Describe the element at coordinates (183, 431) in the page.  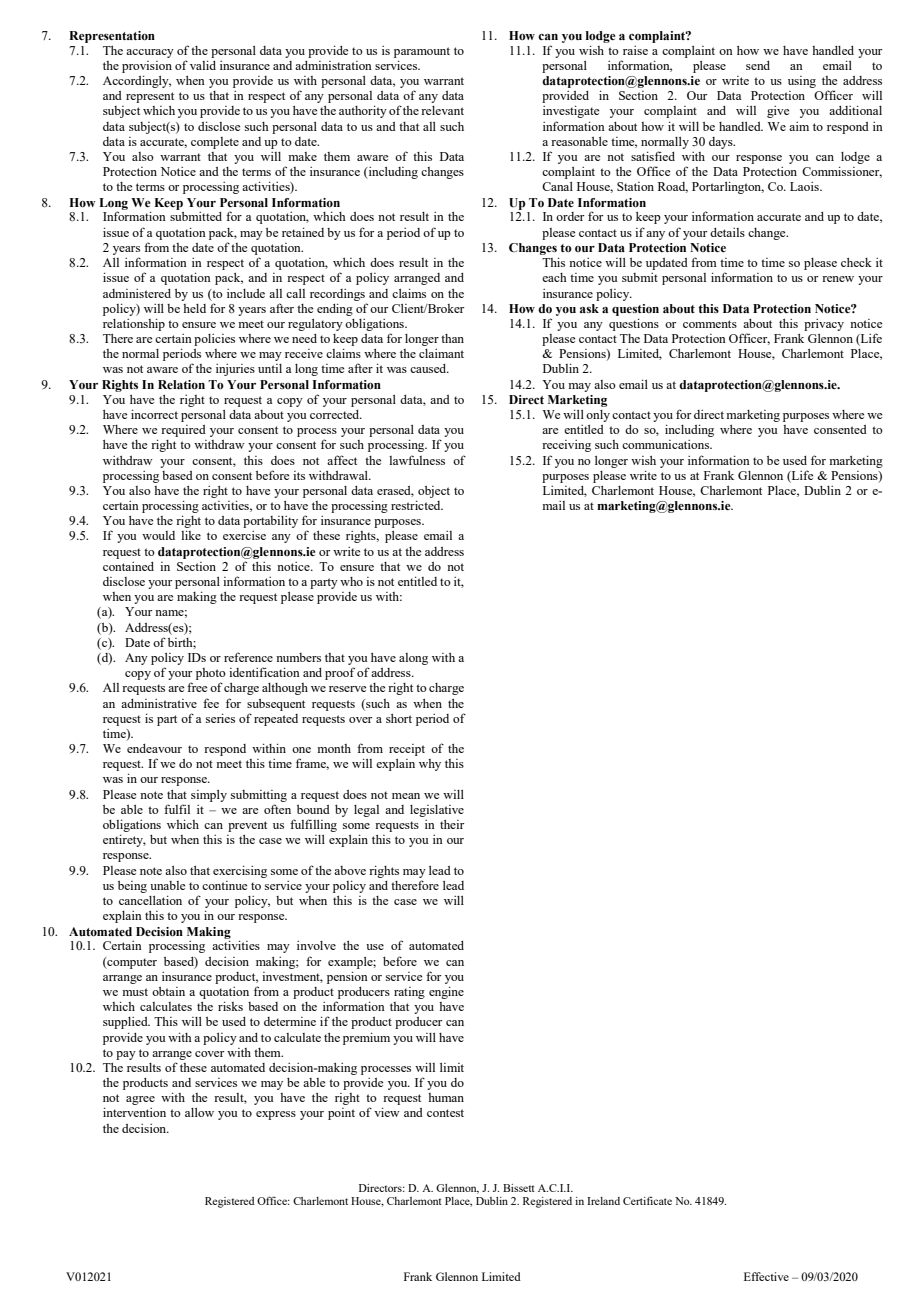
I see `required` at that location.
